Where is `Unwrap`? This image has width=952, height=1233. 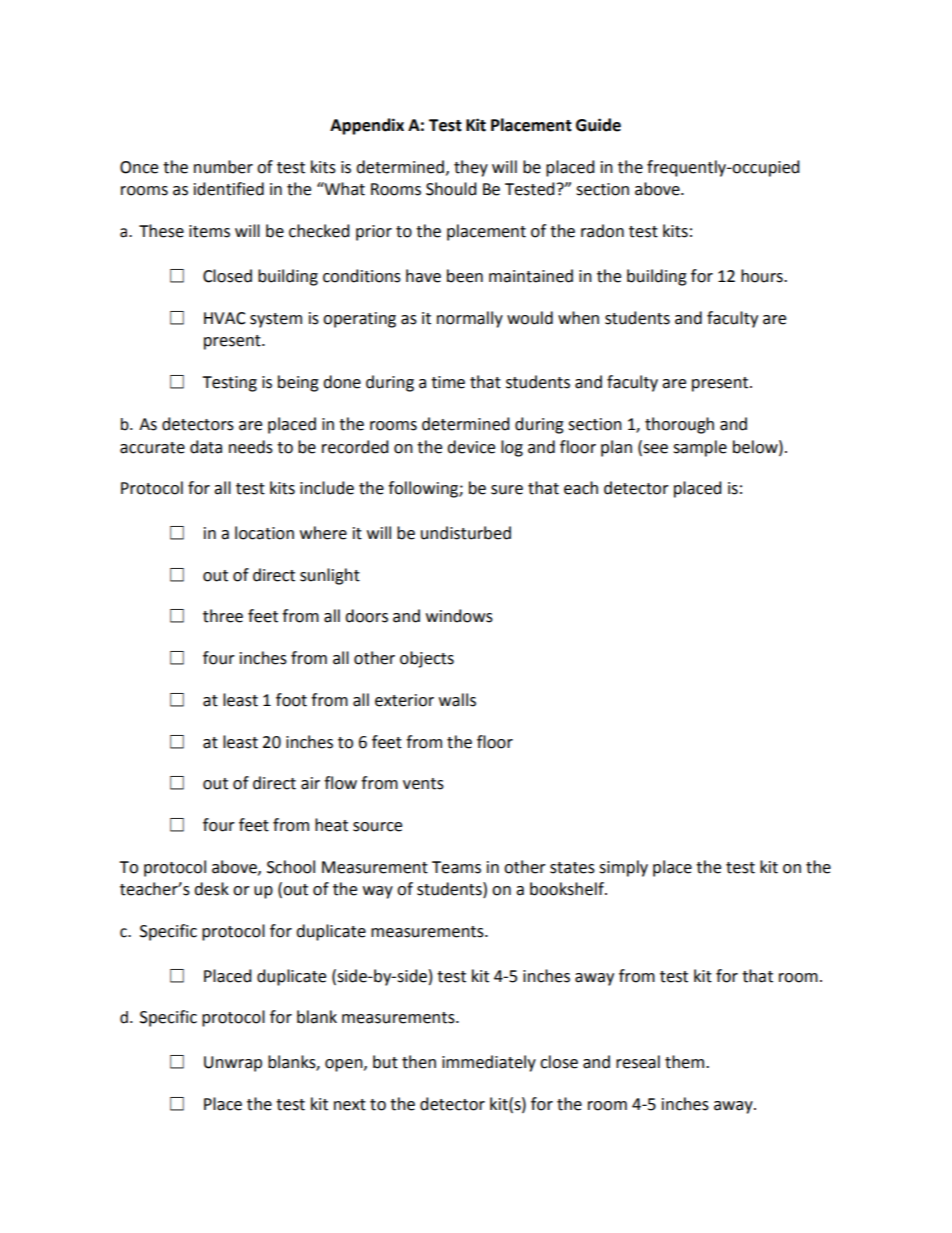 Unwrap is located at coordinates (233, 1064).
